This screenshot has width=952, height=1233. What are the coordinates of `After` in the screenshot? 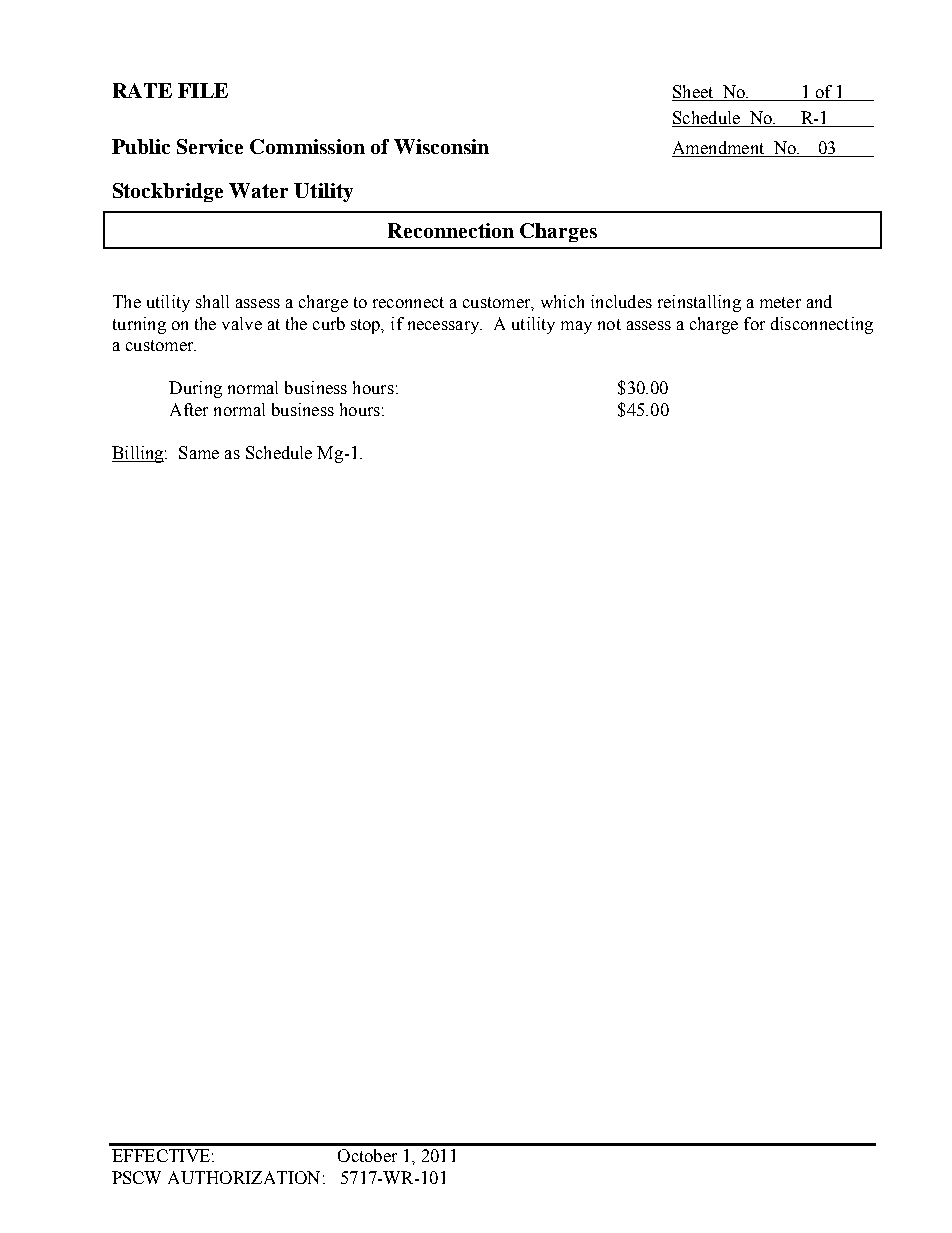 It's located at (189, 409).
